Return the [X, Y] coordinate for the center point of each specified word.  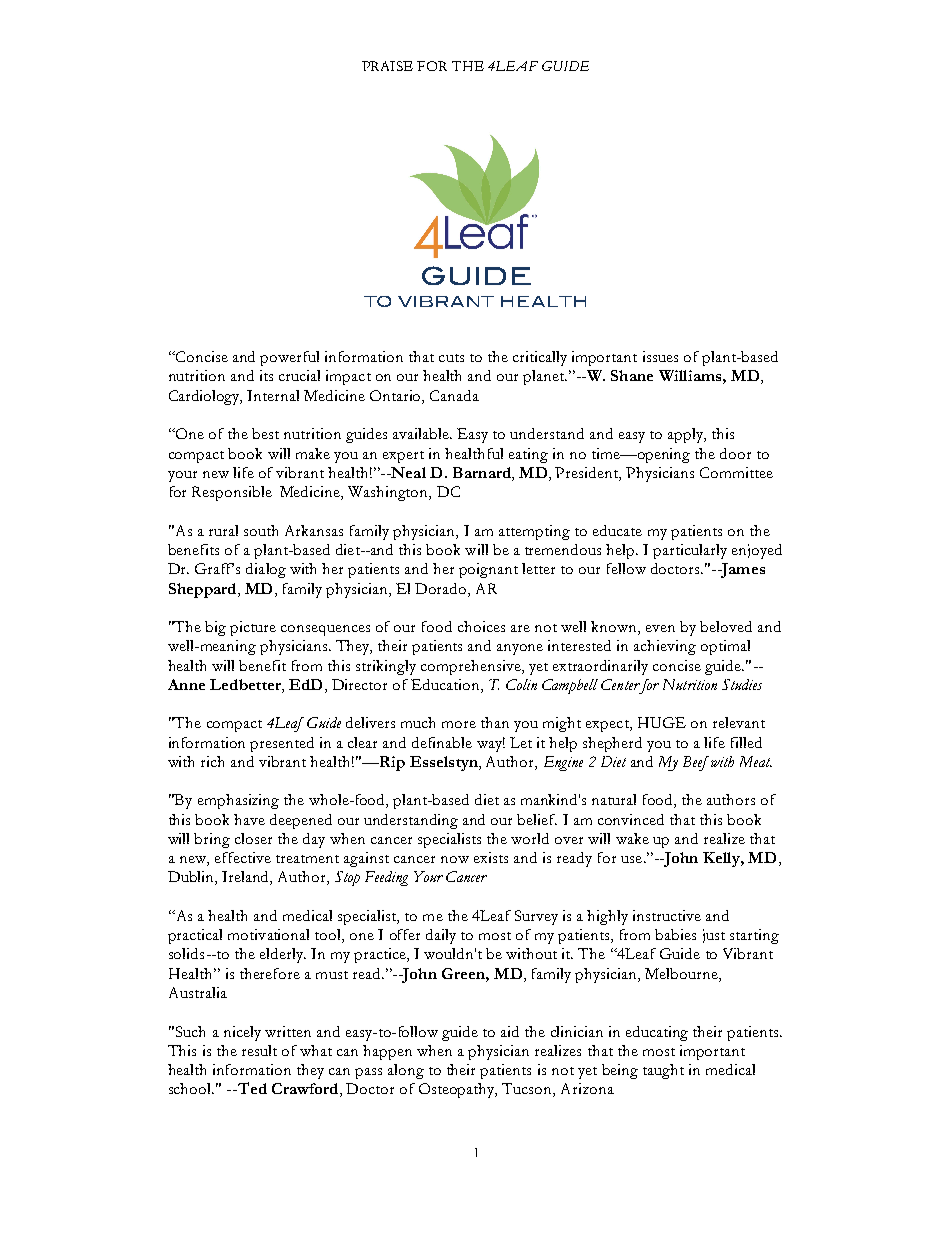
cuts [451, 358]
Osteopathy [458, 1090]
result [259, 1050]
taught [663, 1071]
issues [660, 356]
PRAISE [387, 66]
